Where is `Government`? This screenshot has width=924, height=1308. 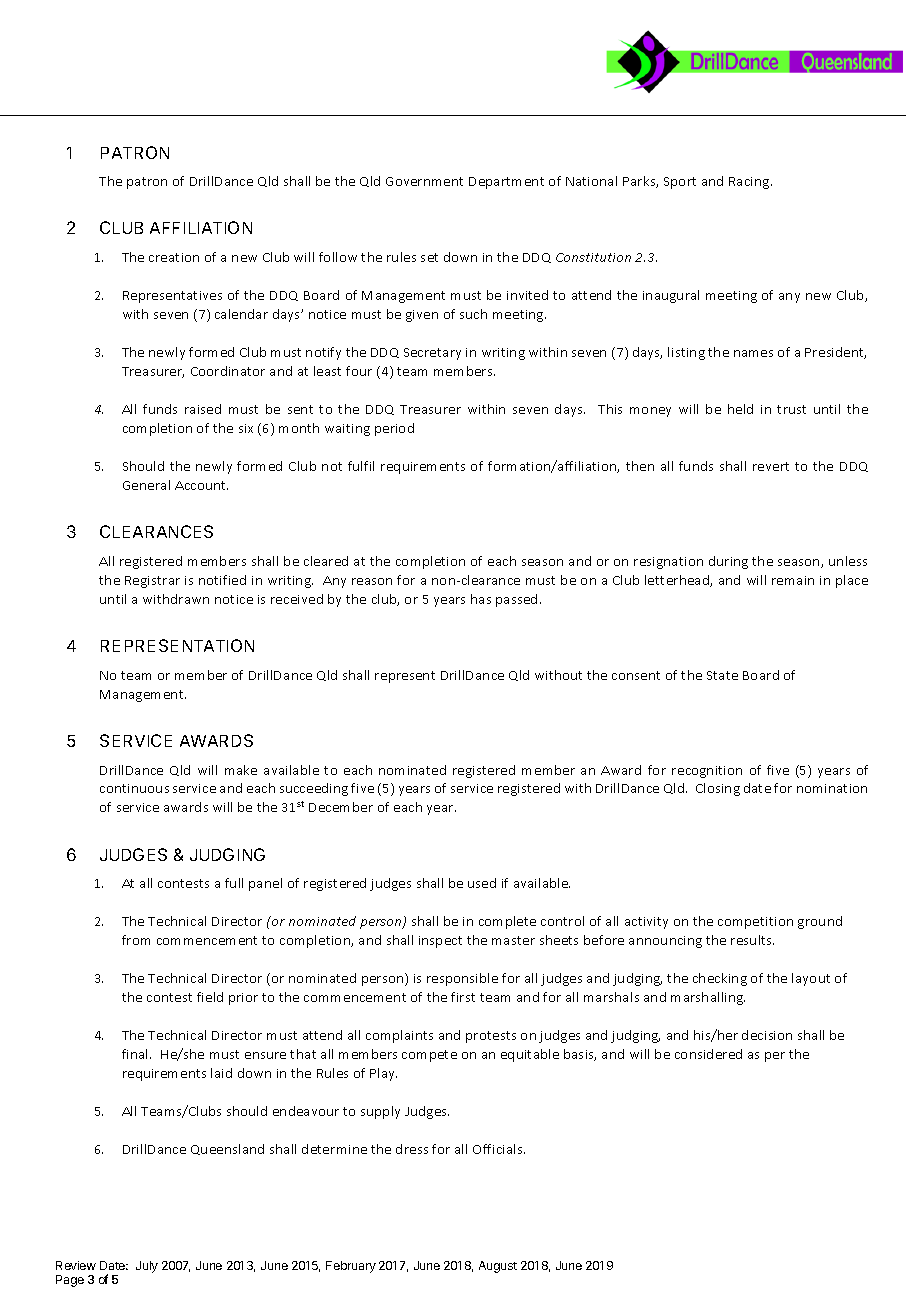
Government is located at coordinates (424, 181).
